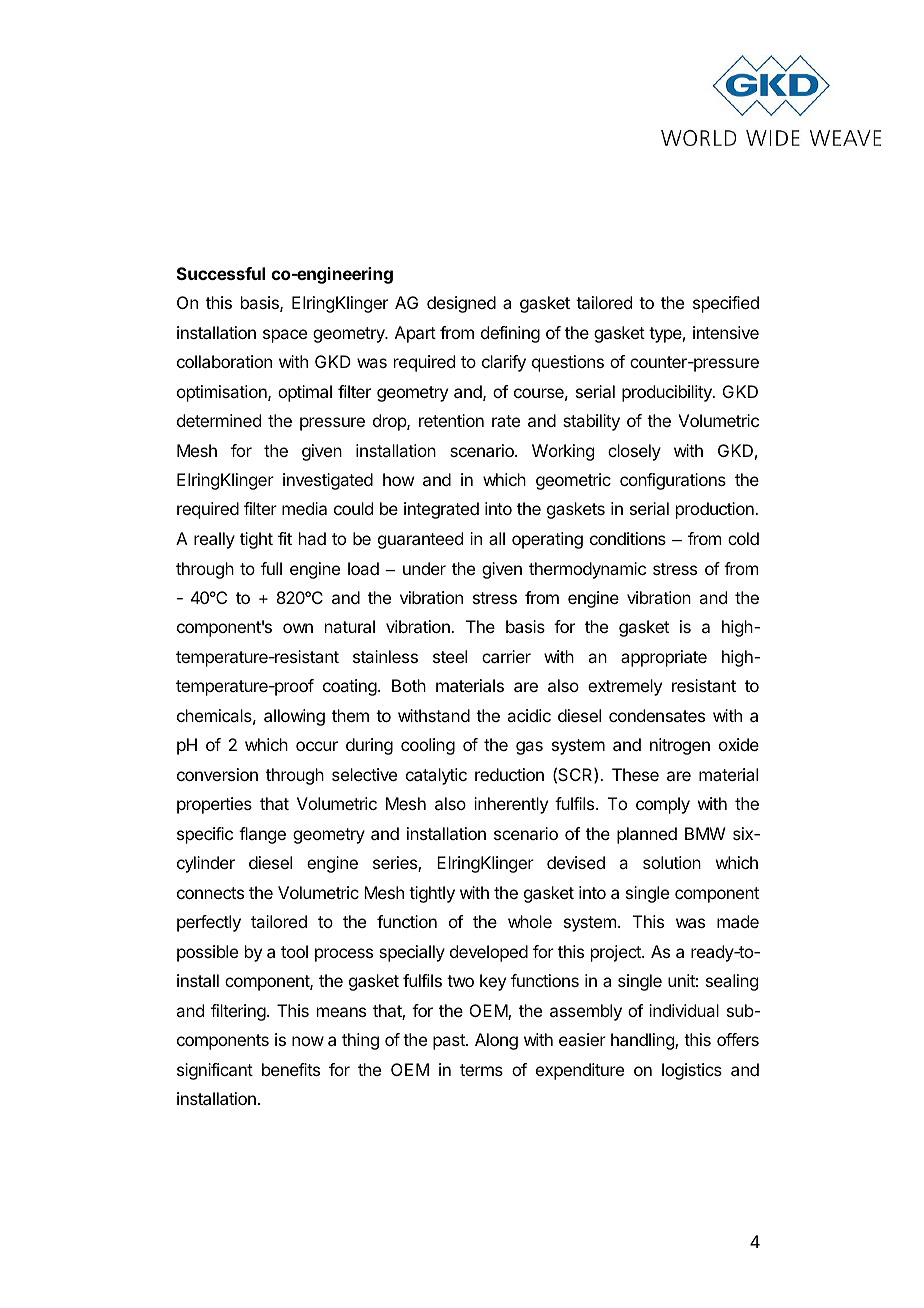 The image size is (924, 1308). I want to click on logistics, so click(692, 1071).
